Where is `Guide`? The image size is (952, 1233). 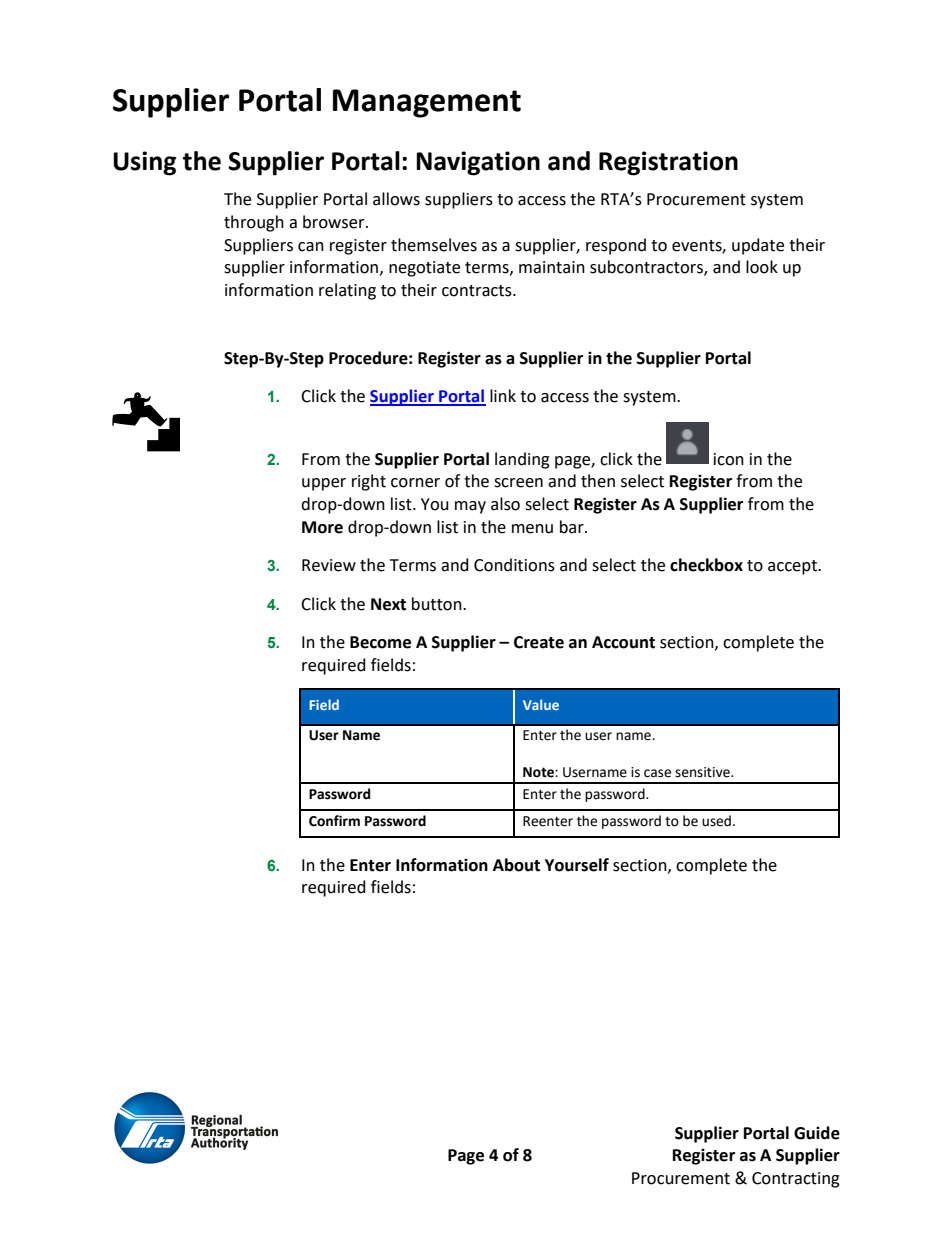 Guide is located at coordinates (817, 1133).
